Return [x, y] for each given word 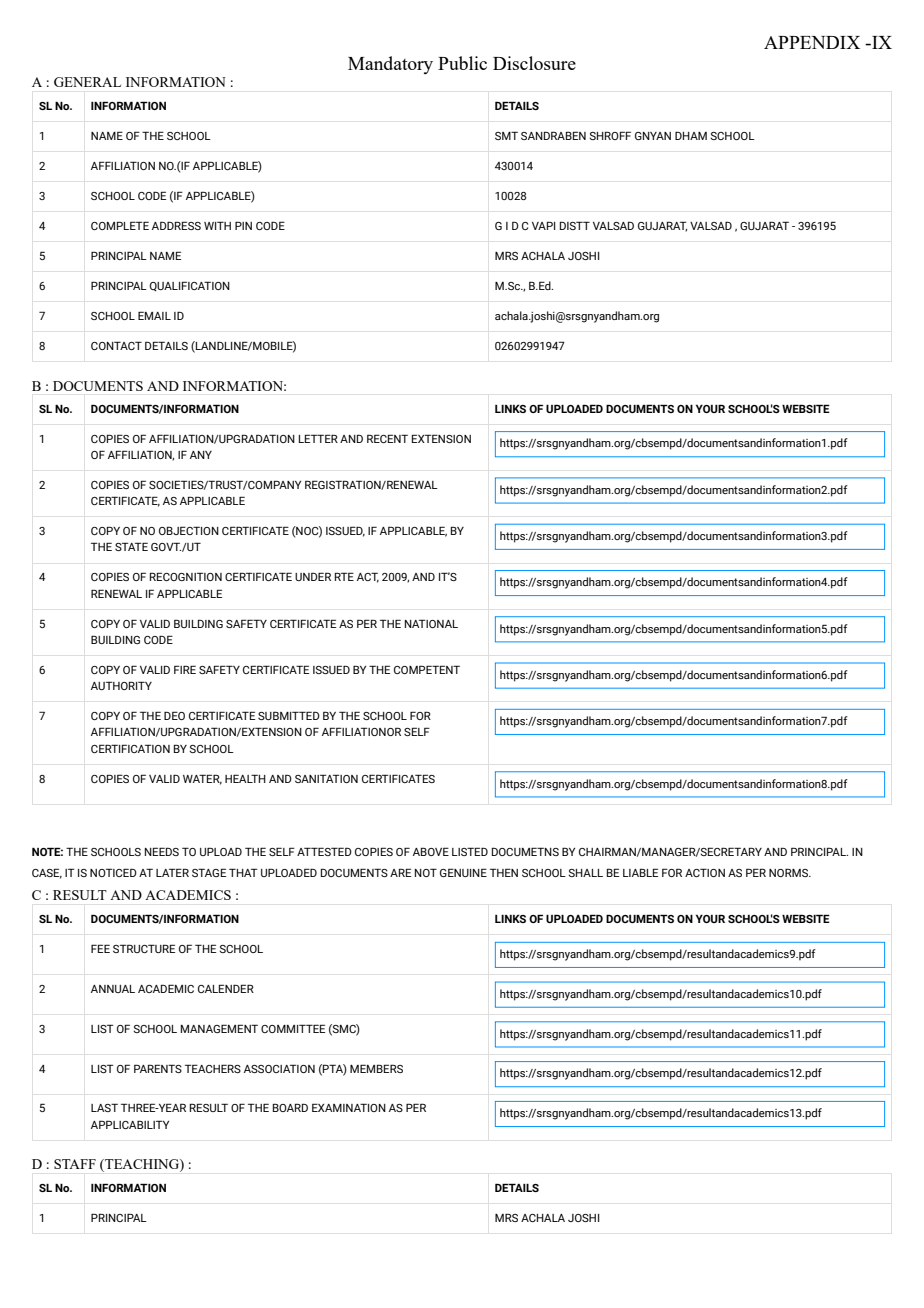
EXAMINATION [349, 1107]
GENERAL [87, 82]
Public [462, 63]
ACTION [705, 872]
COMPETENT [427, 669]
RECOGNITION [186, 576]
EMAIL [154, 315]
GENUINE [463, 872]
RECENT [387, 438]
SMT [506, 135]
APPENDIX [812, 42]
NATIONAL [431, 623]
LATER [172, 872]
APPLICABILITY [130, 1124]
